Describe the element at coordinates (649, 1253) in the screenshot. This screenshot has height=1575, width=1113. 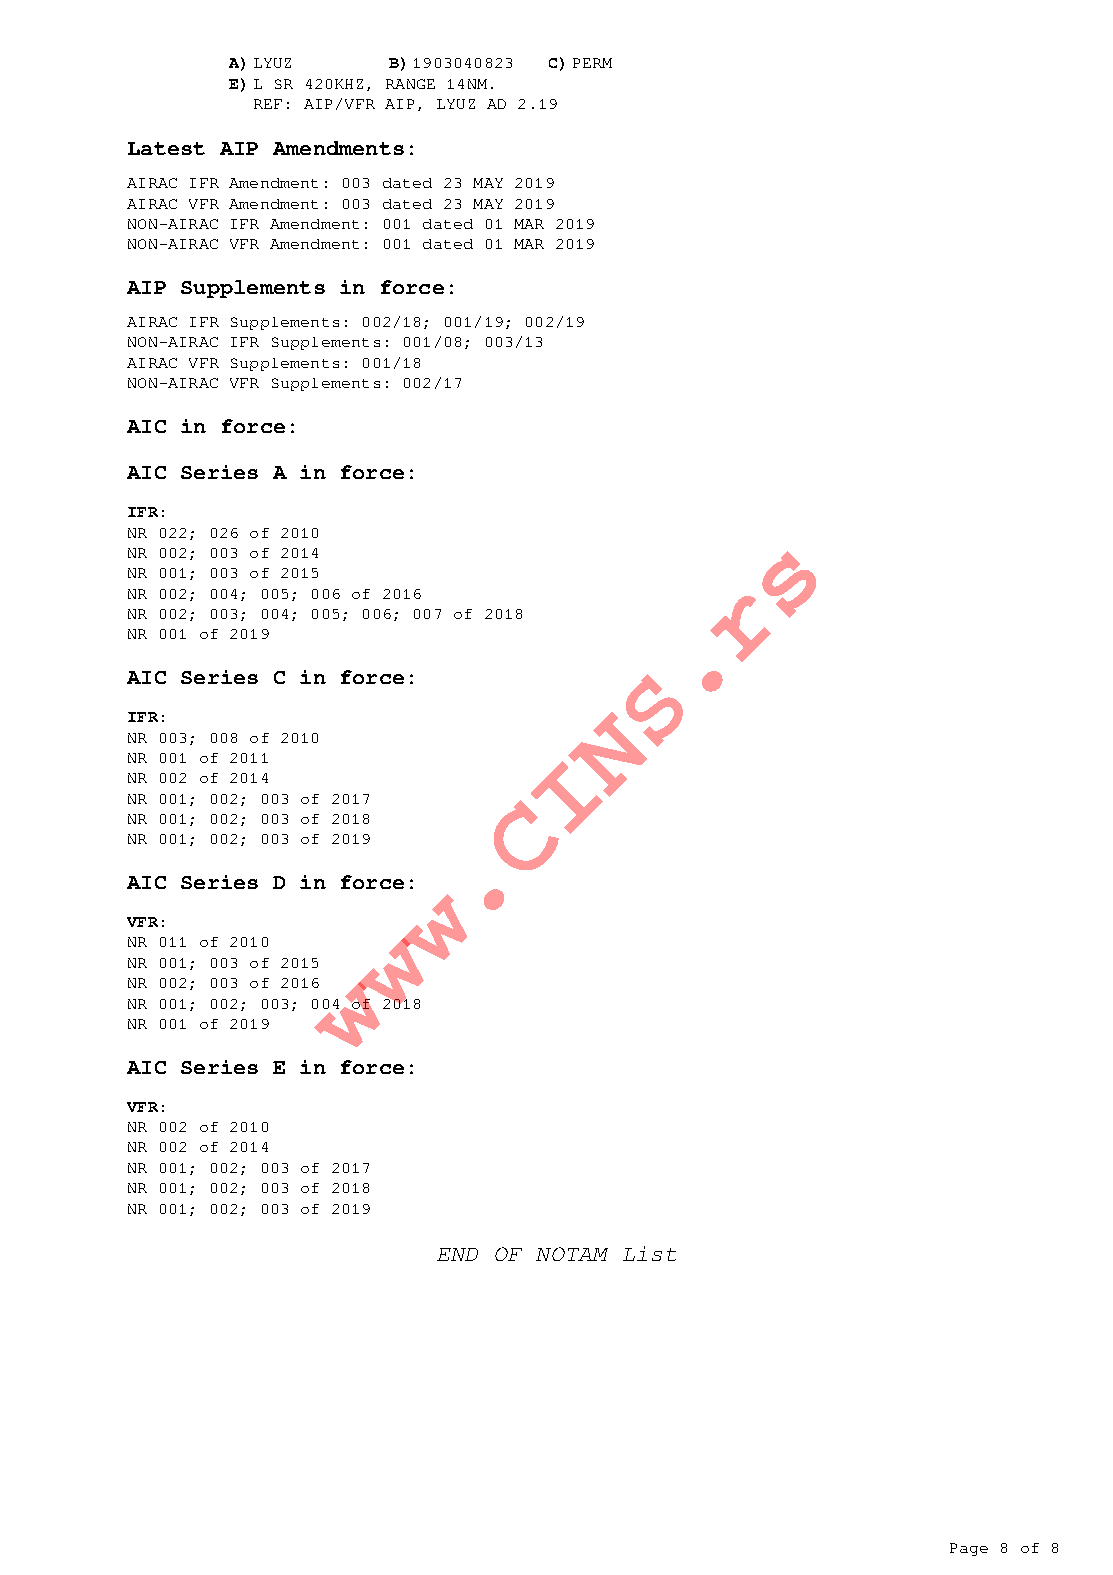
I see `List` at that location.
